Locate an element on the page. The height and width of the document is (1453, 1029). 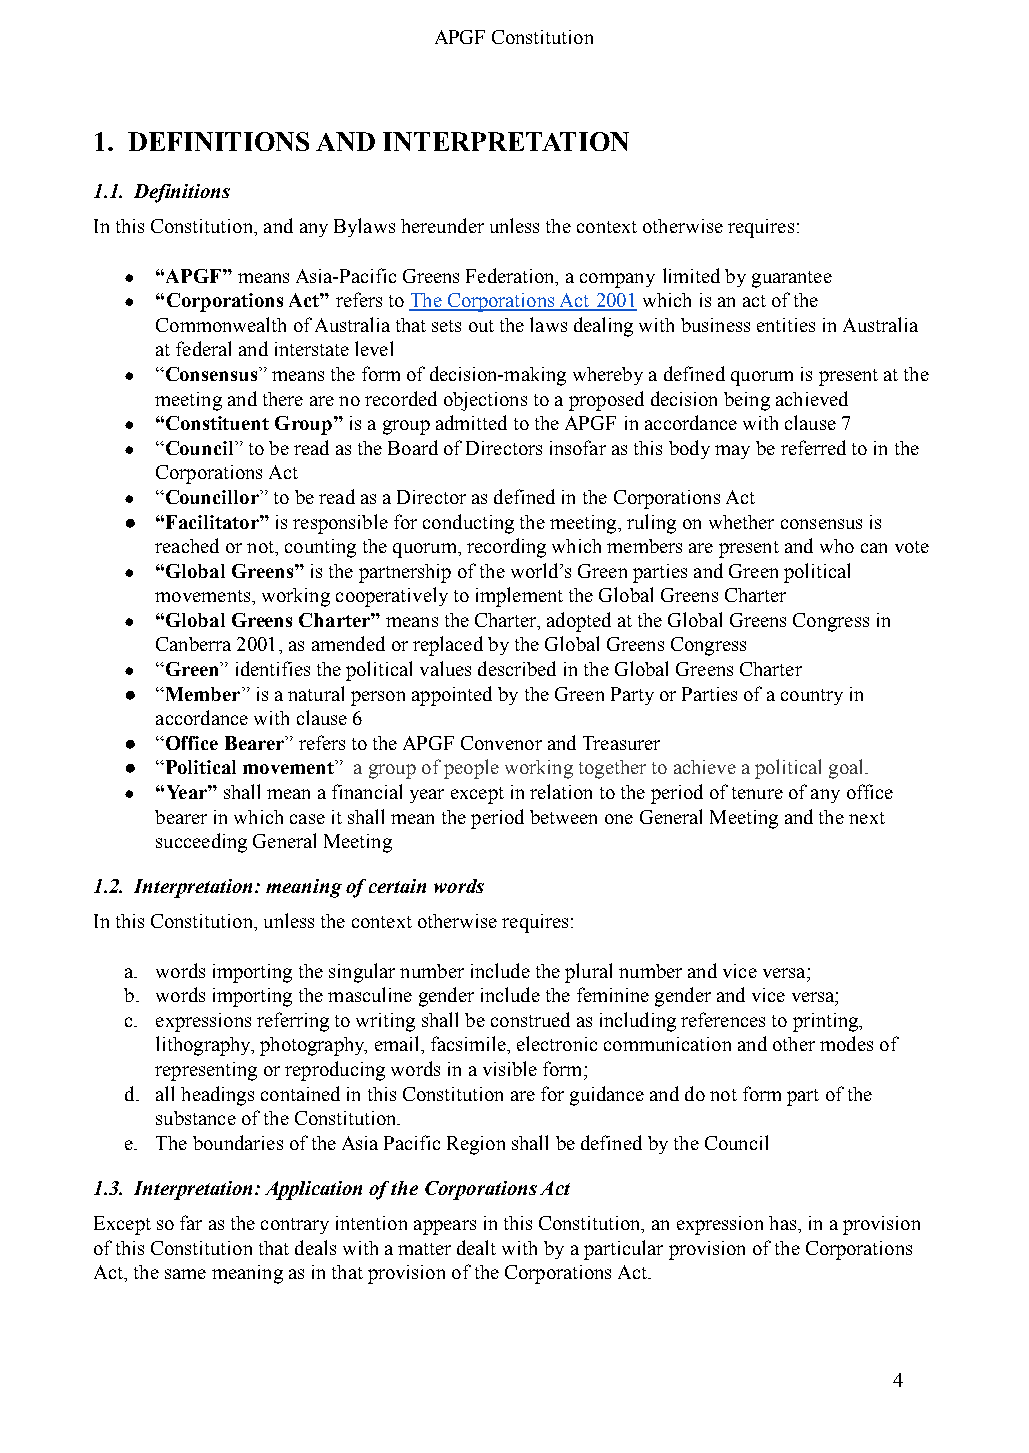
singular is located at coordinates (362, 973).
